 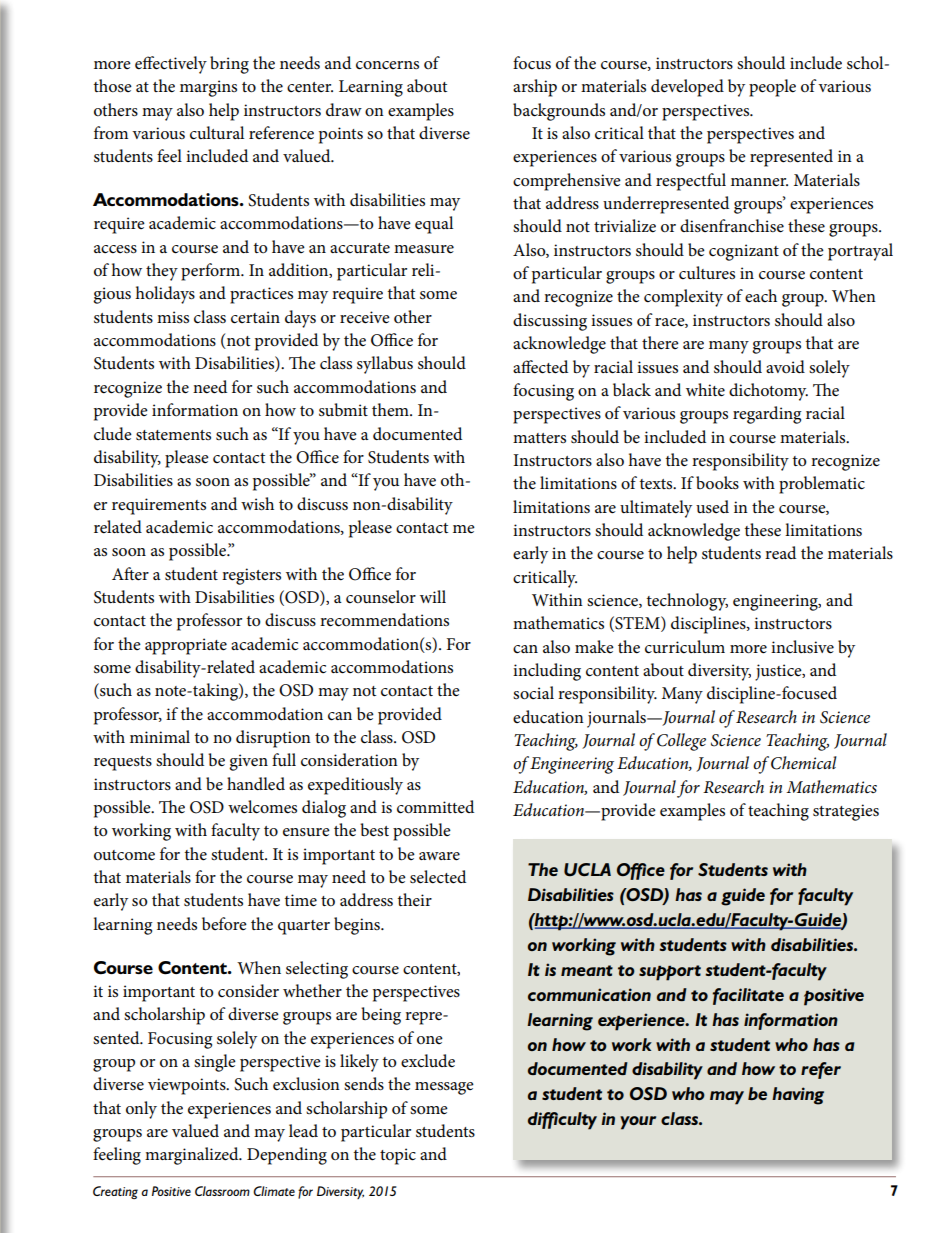 I want to click on regarding, so click(x=767, y=415).
